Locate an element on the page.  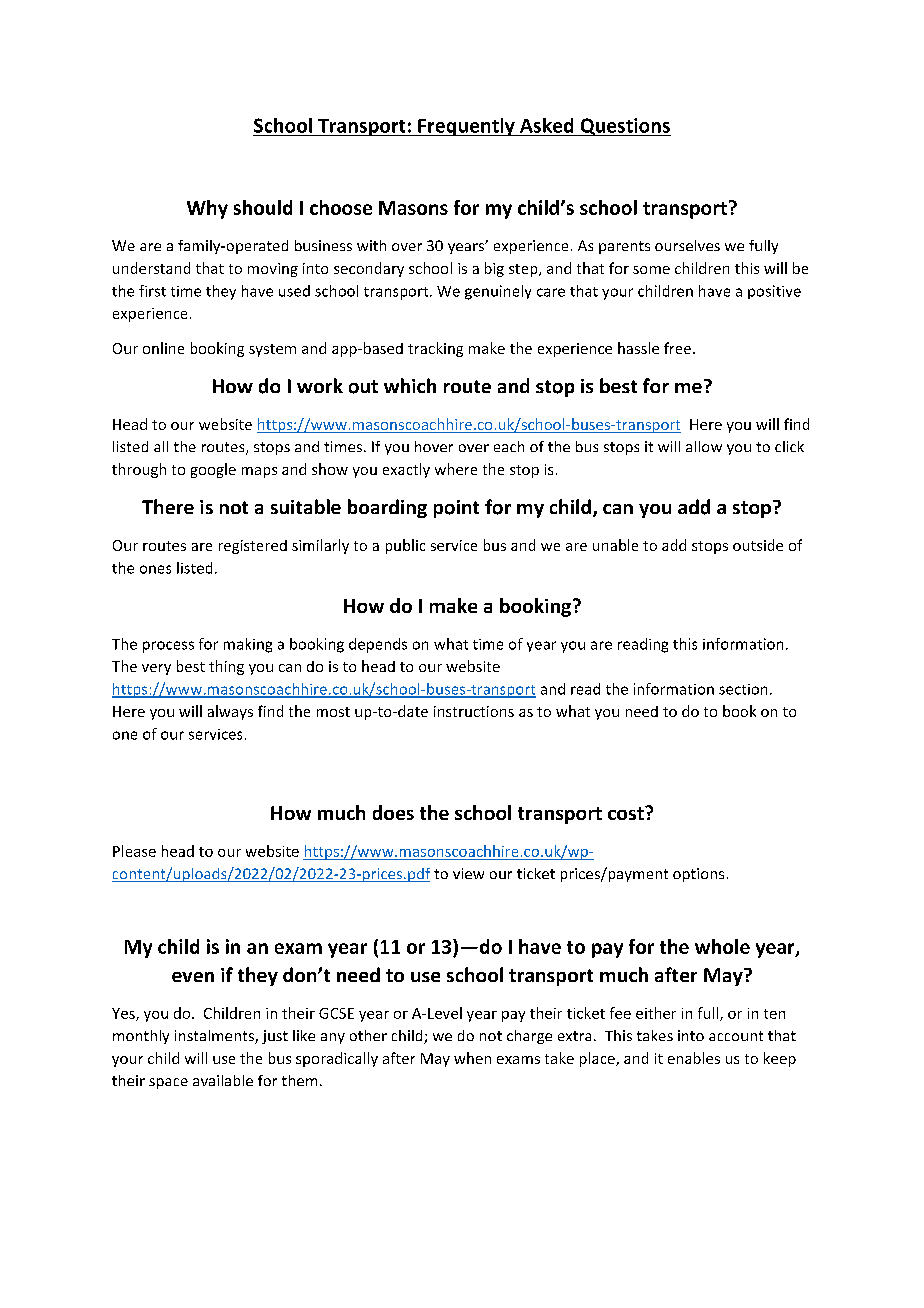
Why is located at coordinates (207, 209).
